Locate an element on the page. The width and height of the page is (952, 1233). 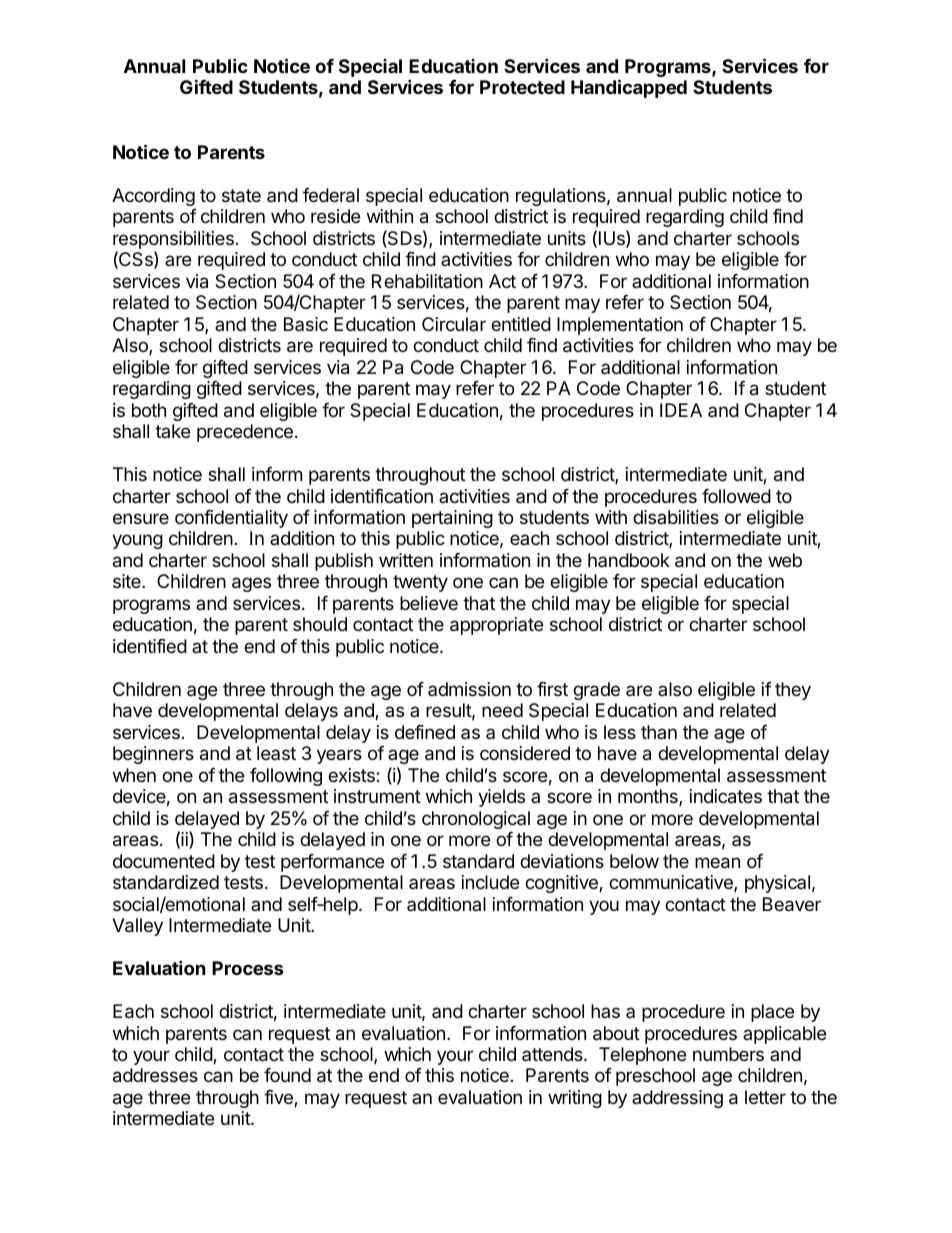
addresses is located at coordinates (155, 1075).
